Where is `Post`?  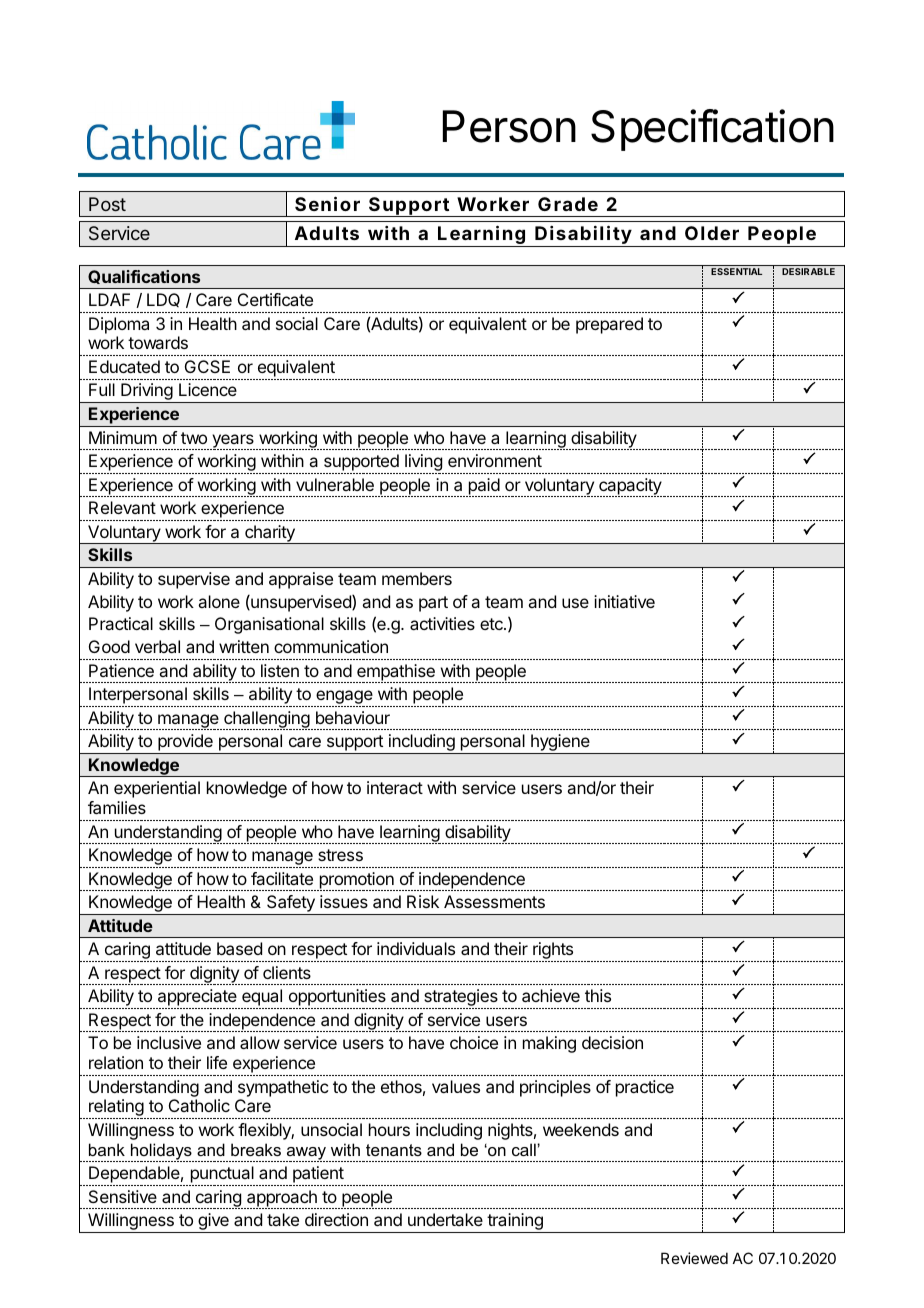
Post is located at coordinates (107, 204).
